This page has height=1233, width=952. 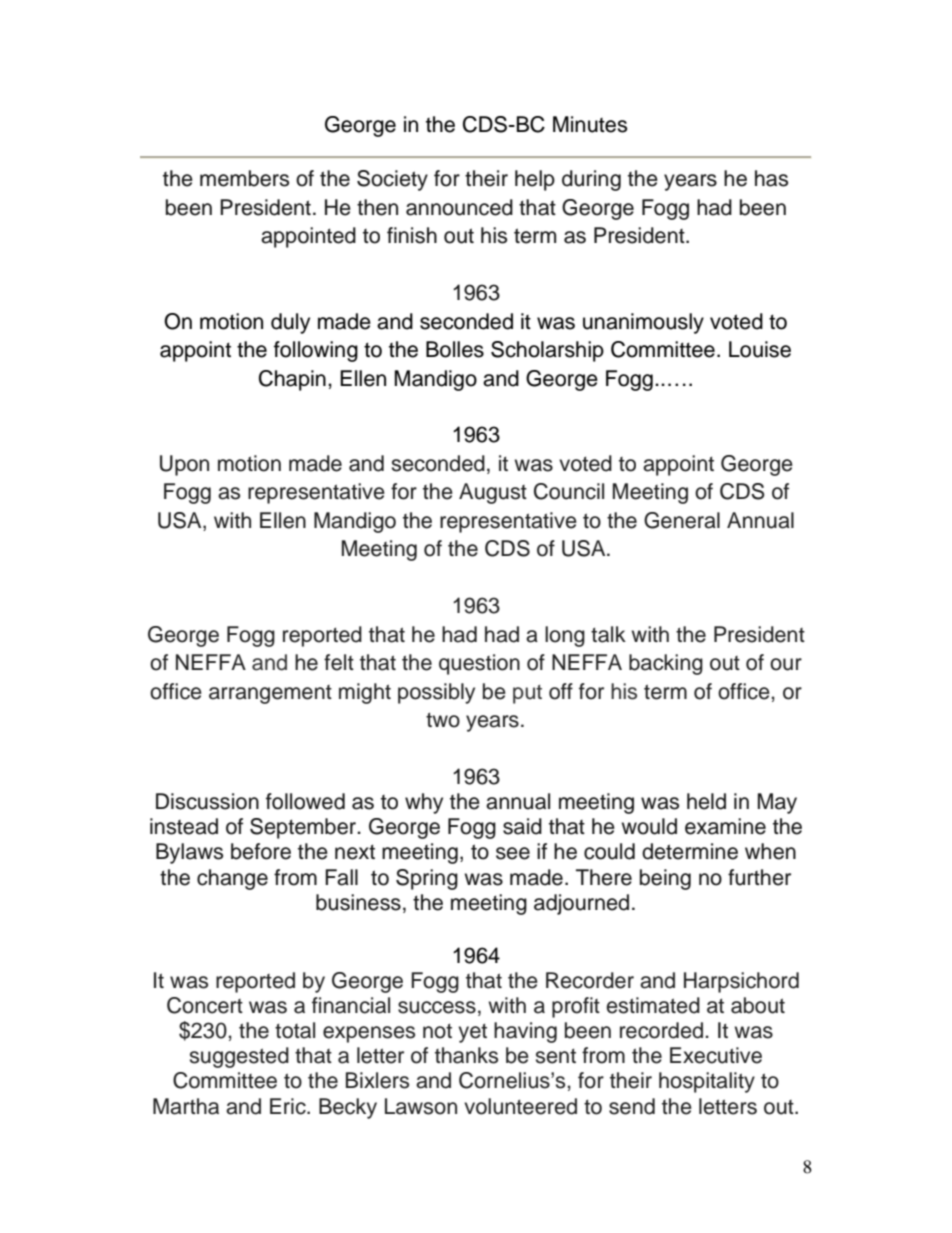 What do you see at coordinates (535, 180) in the page?
I see `help` at bounding box center [535, 180].
